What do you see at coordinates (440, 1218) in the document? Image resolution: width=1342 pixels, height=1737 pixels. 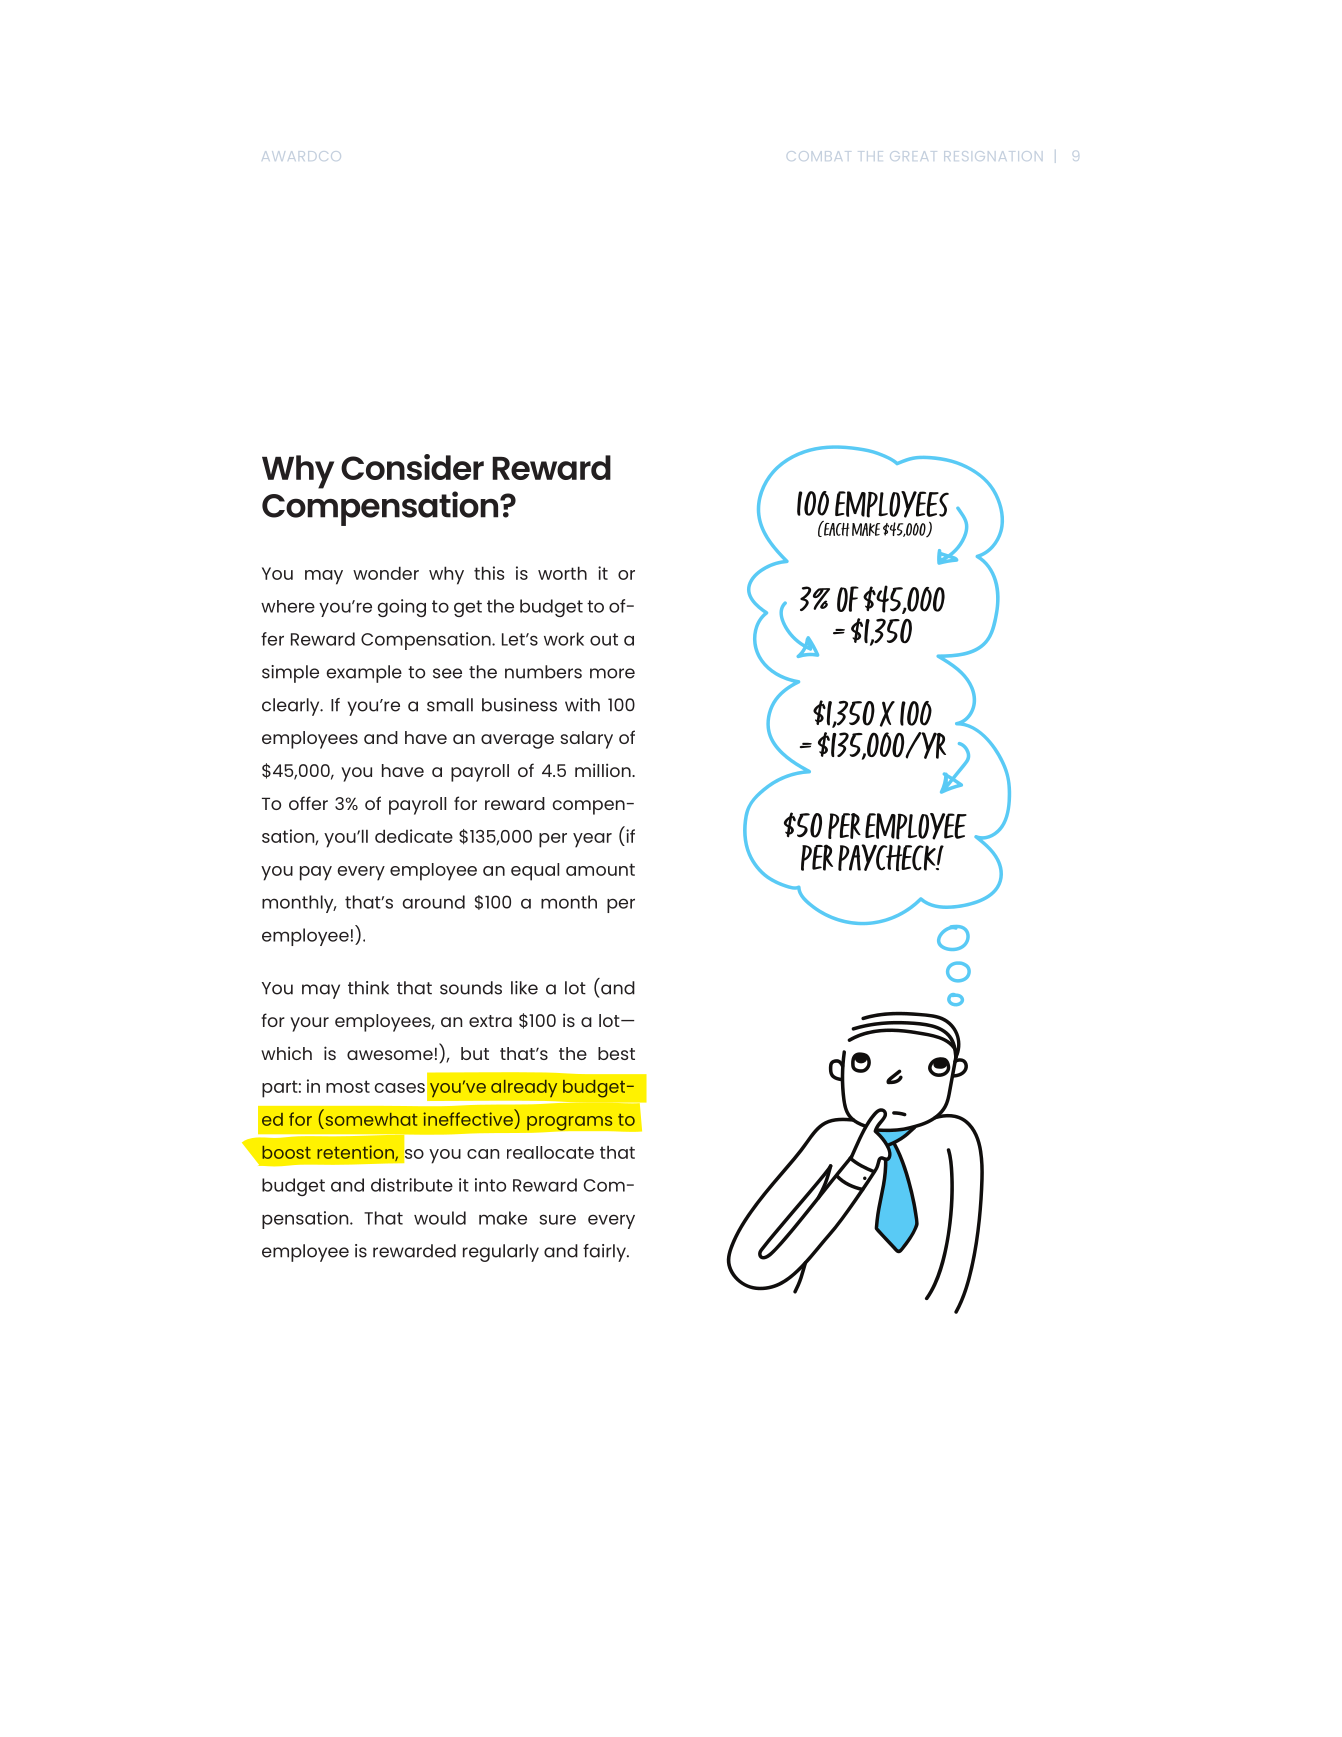 I see `would` at bounding box center [440, 1218].
